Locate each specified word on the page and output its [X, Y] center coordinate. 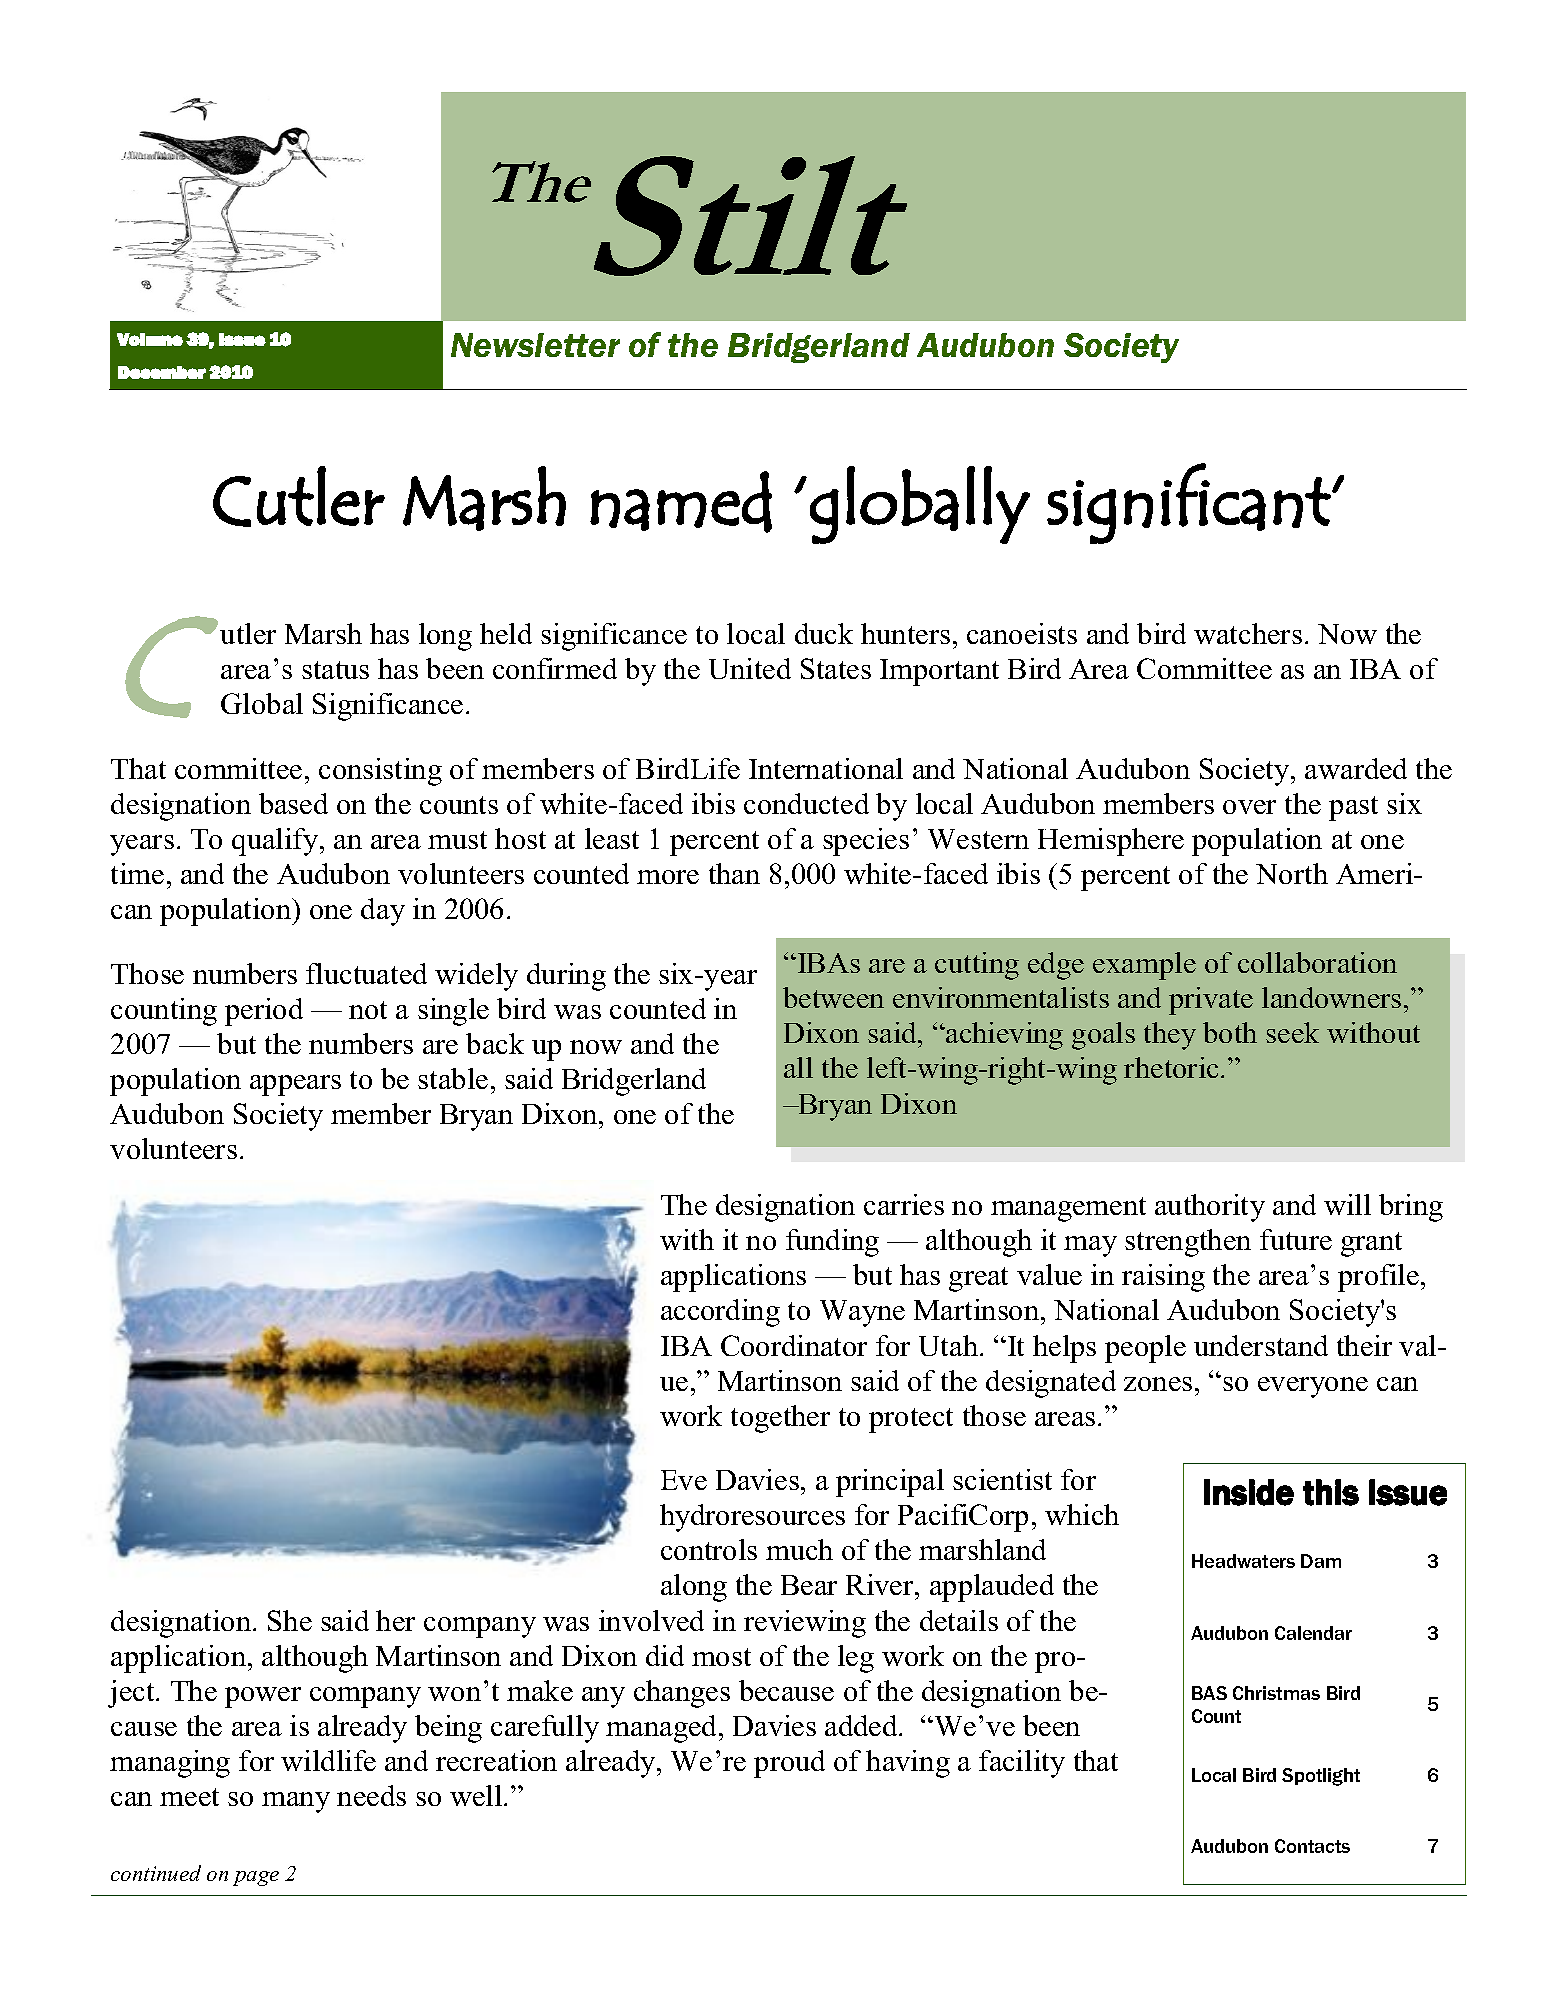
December [162, 372]
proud [789, 1764]
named [681, 502]
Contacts [1312, 1846]
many [296, 1802]
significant [1189, 503]
